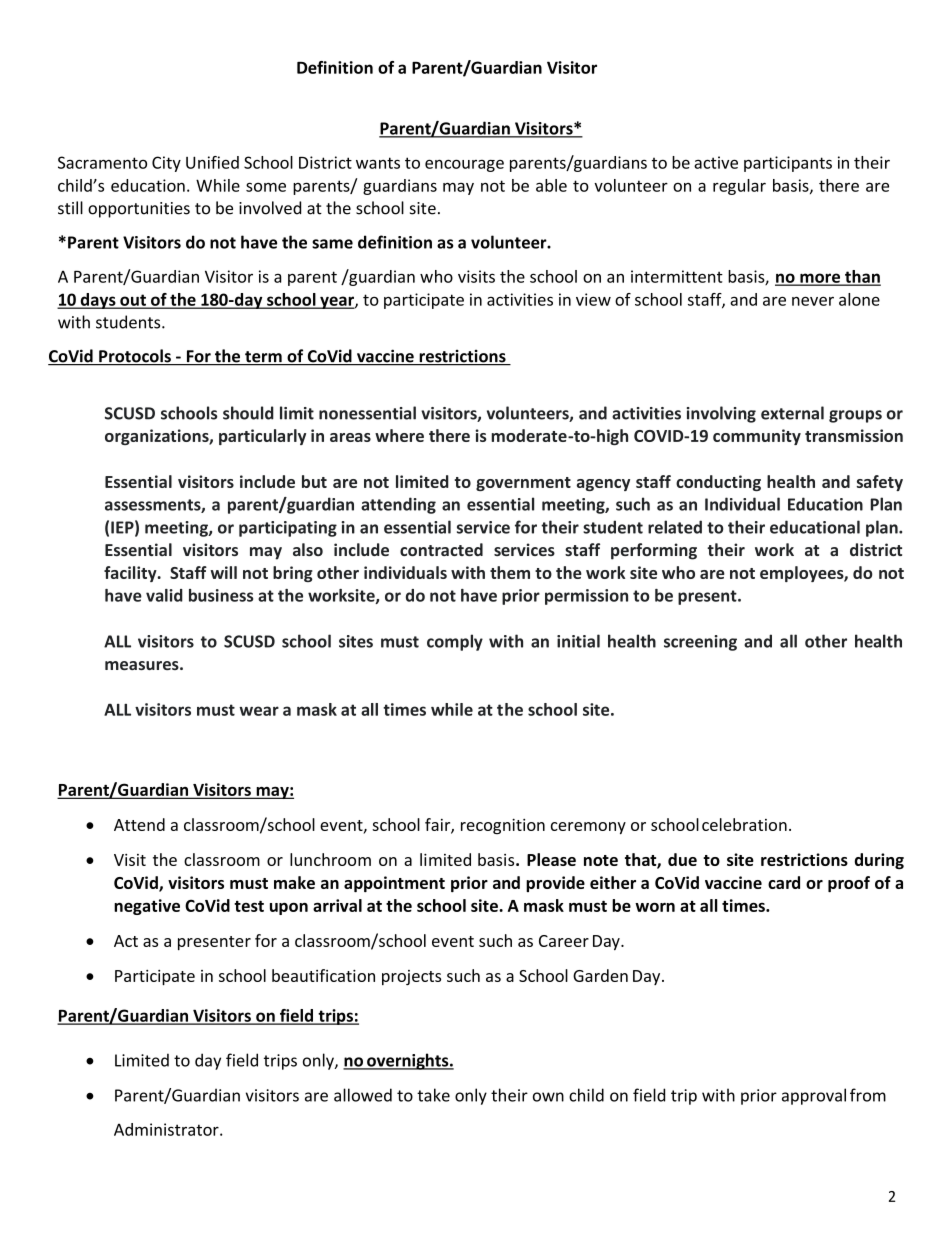 This image has height=1233, width=952. Describe the element at coordinates (167, 1129) in the image. I see `Administrator` at that location.
